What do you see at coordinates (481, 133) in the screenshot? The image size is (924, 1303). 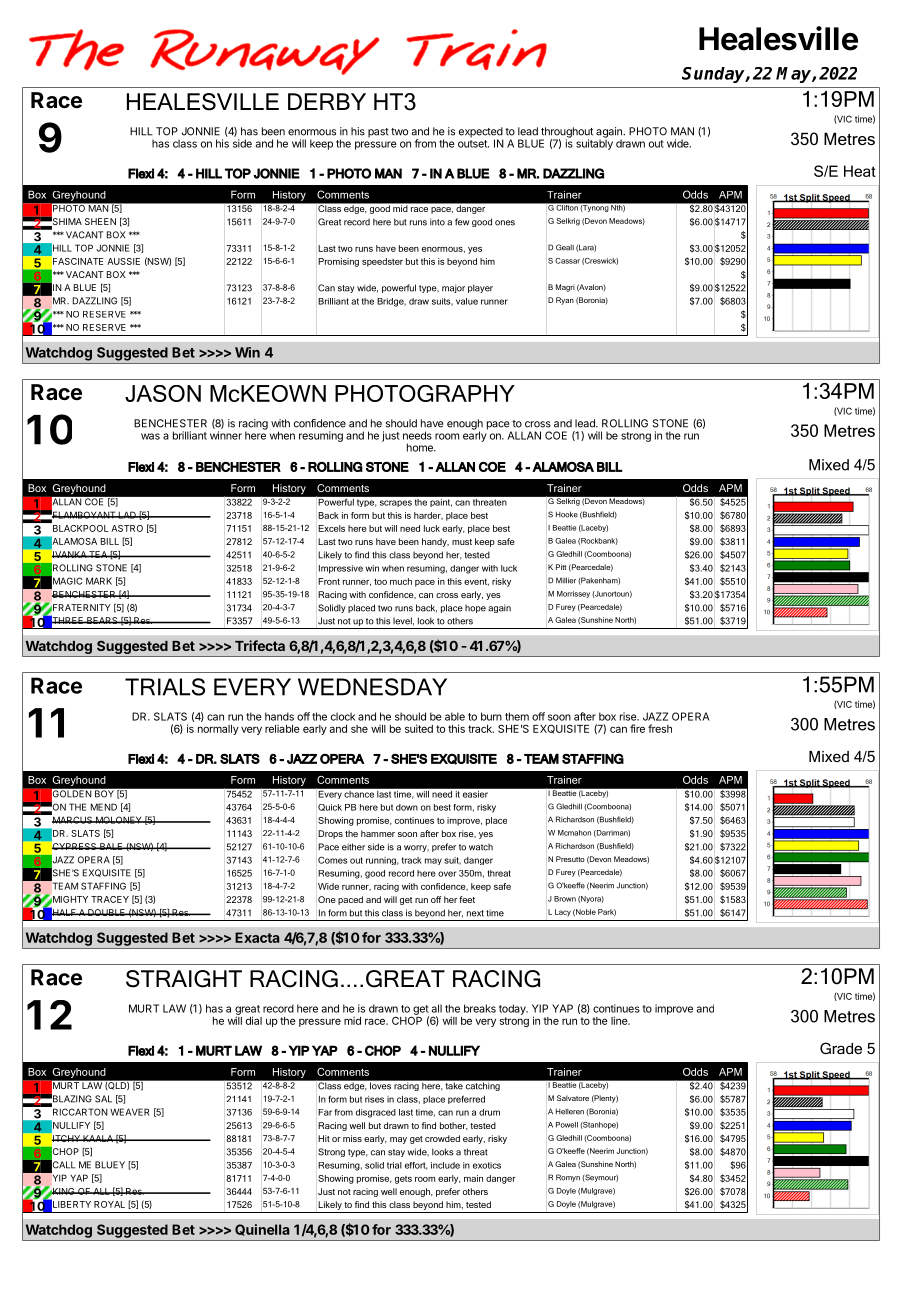 I see `expected` at bounding box center [481, 133].
